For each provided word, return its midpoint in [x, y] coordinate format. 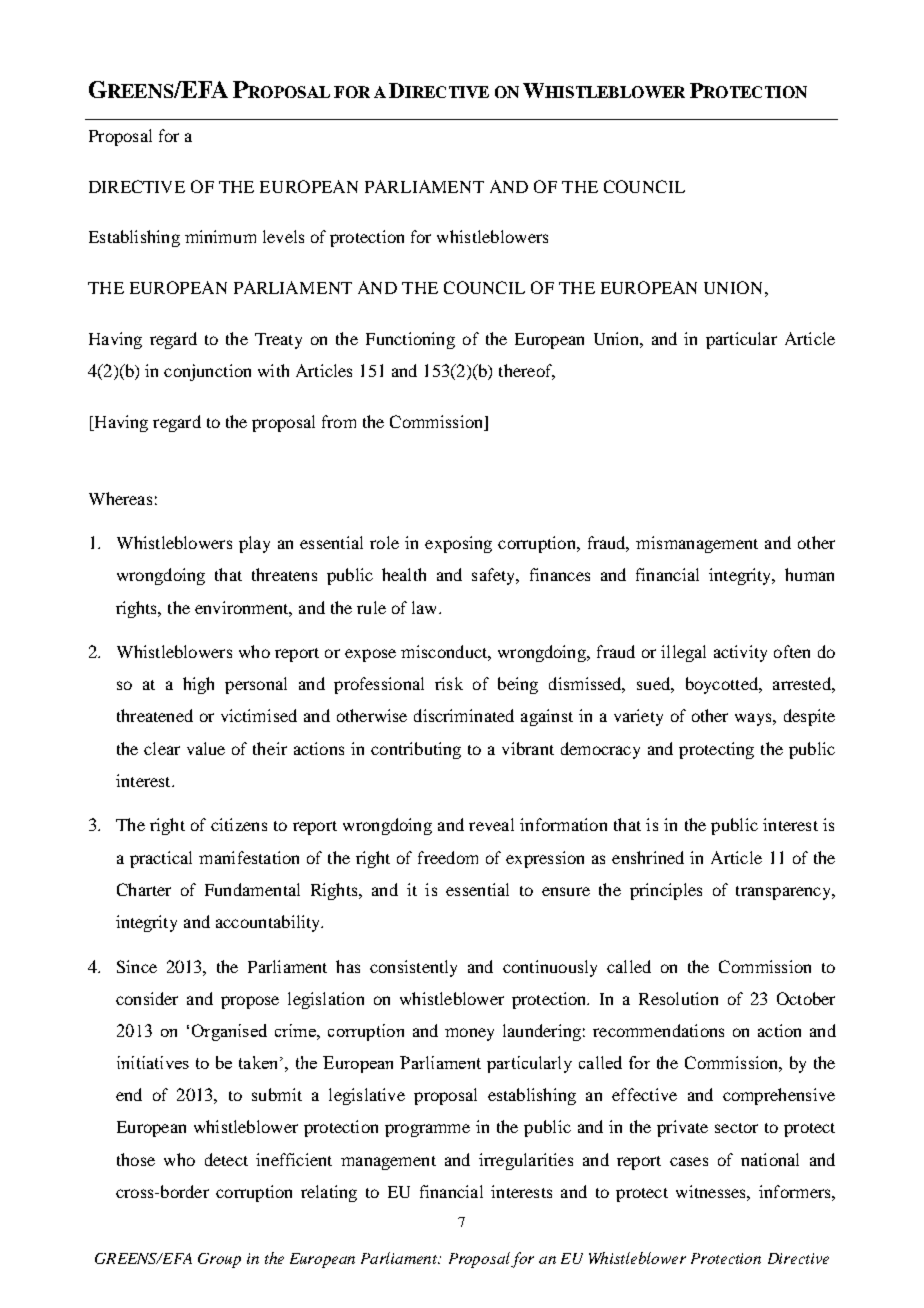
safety [495, 576]
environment [243, 608]
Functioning [410, 340]
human [809, 574]
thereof [527, 372]
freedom [448, 857]
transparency [785, 893]
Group [219, 1260]
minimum [220, 236]
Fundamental [252, 889]
